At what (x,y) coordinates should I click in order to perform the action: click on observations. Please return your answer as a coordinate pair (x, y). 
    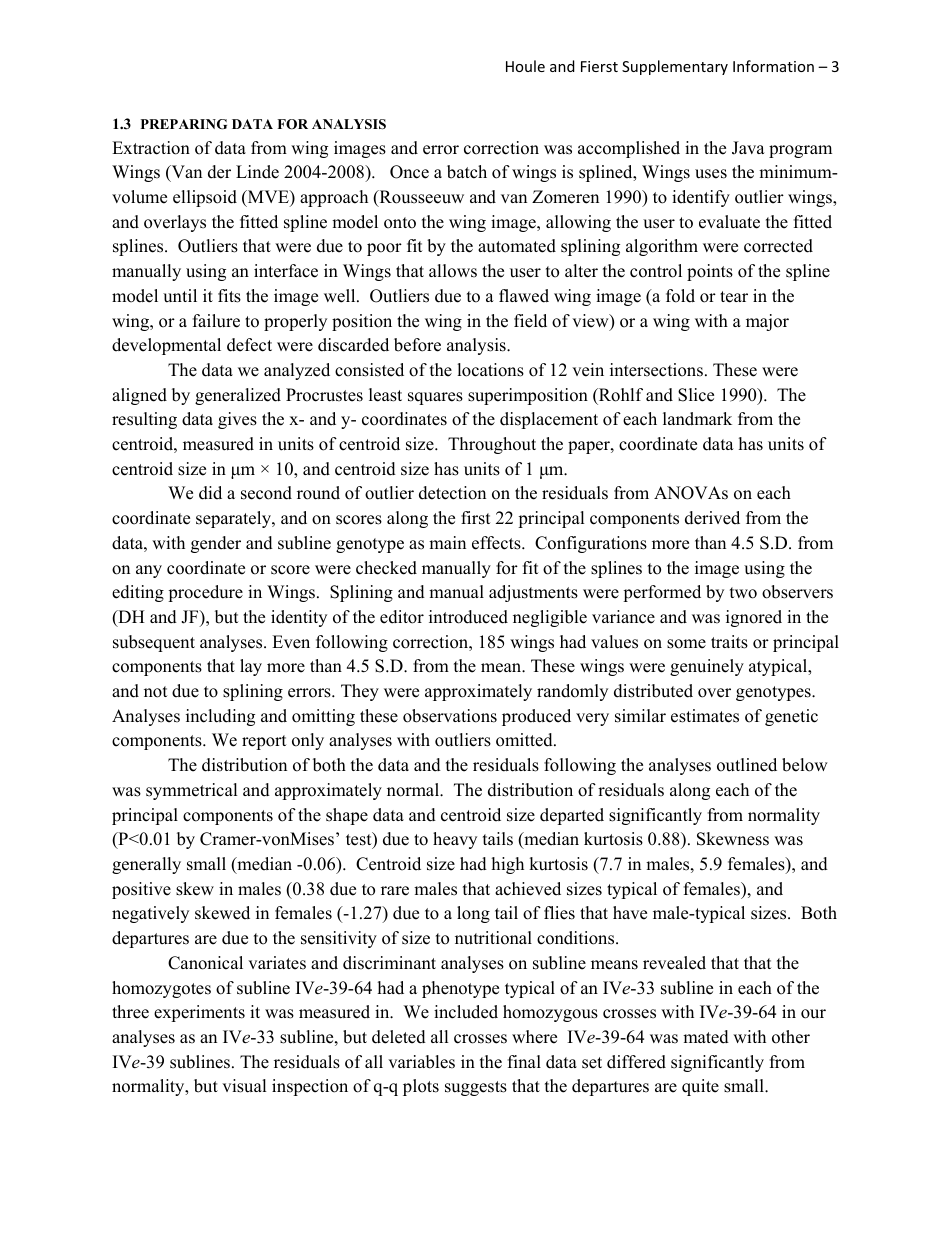
    Looking at the image, I should click on (450, 716).
